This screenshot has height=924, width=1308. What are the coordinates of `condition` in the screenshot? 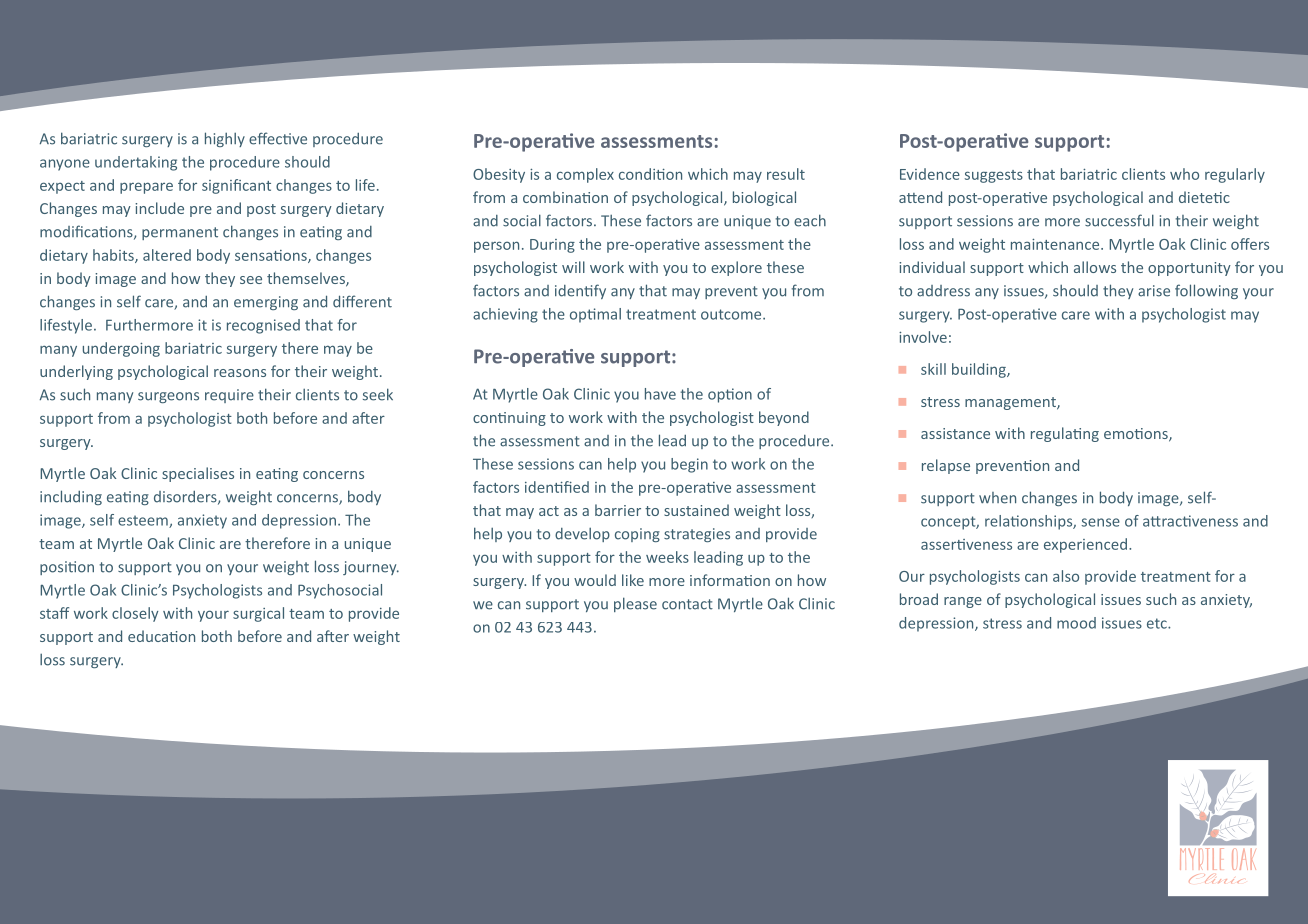 It's located at (650, 174).
